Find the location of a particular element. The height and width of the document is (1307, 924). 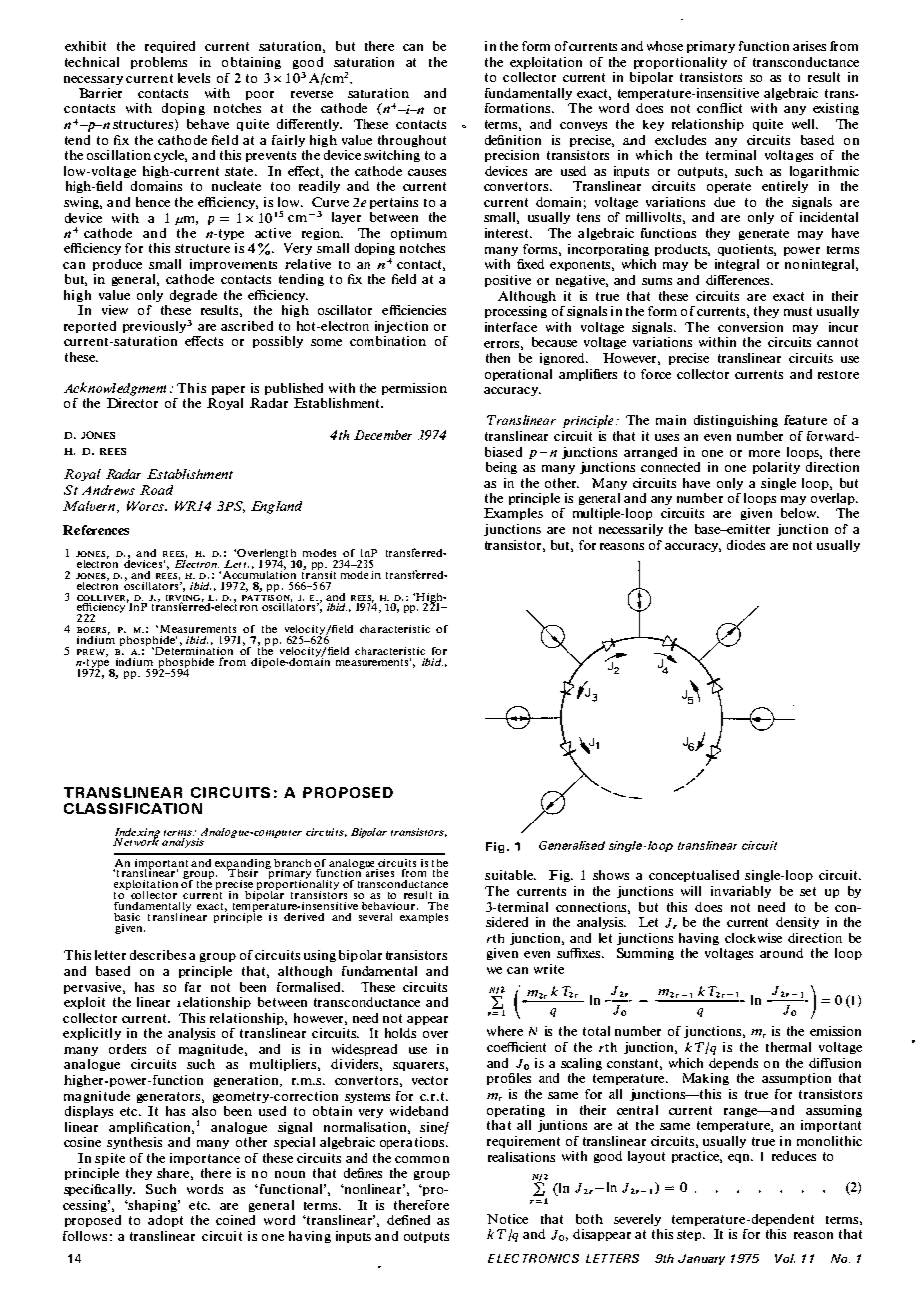

IRVING is located at coordinates (183, 599).
